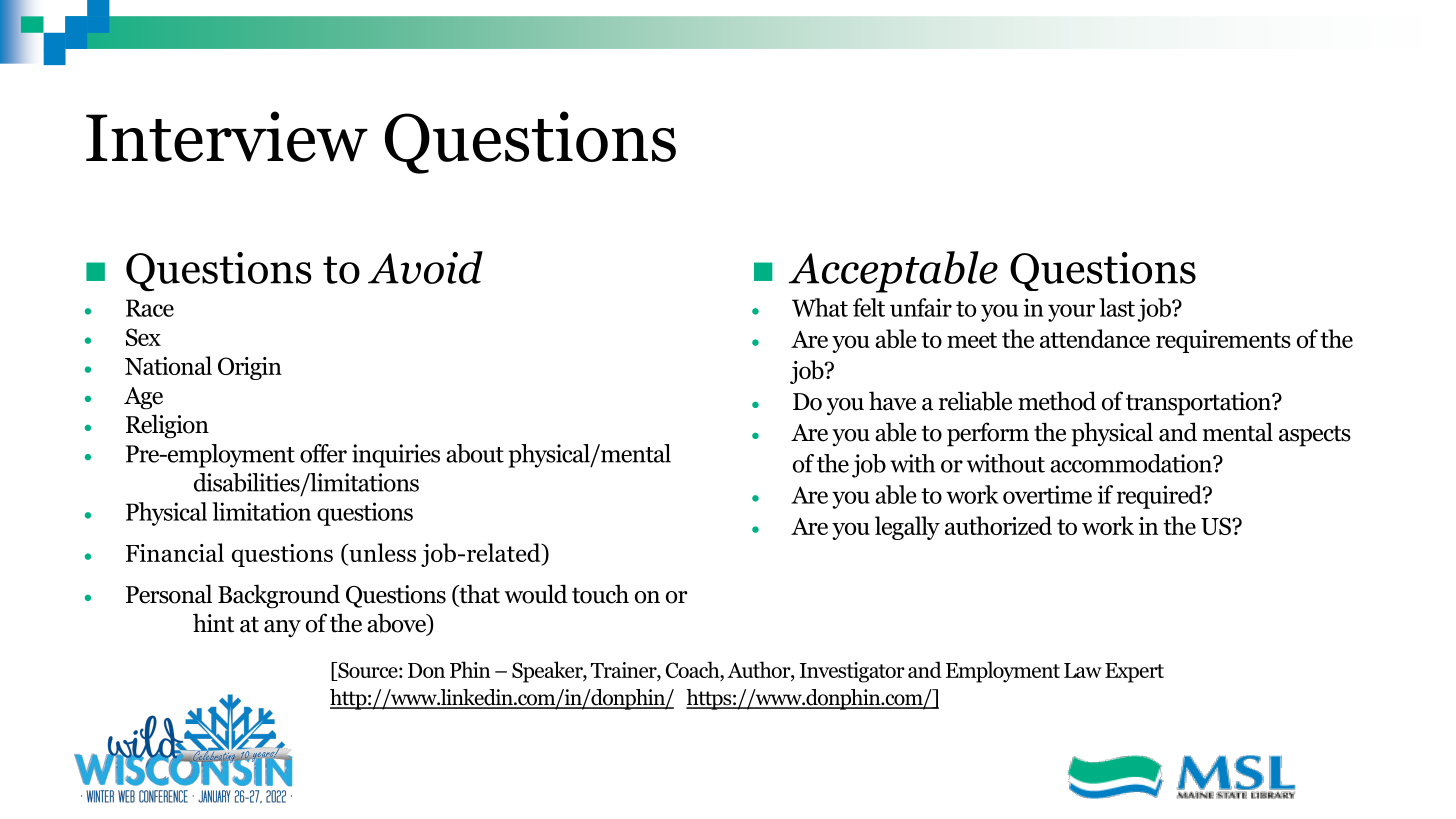 This screenshot has height=819, width=1456. What do you see at coordinates (1199, 404) in the screenshot?
I see `transportation` at bounding box center [1199, 404].
